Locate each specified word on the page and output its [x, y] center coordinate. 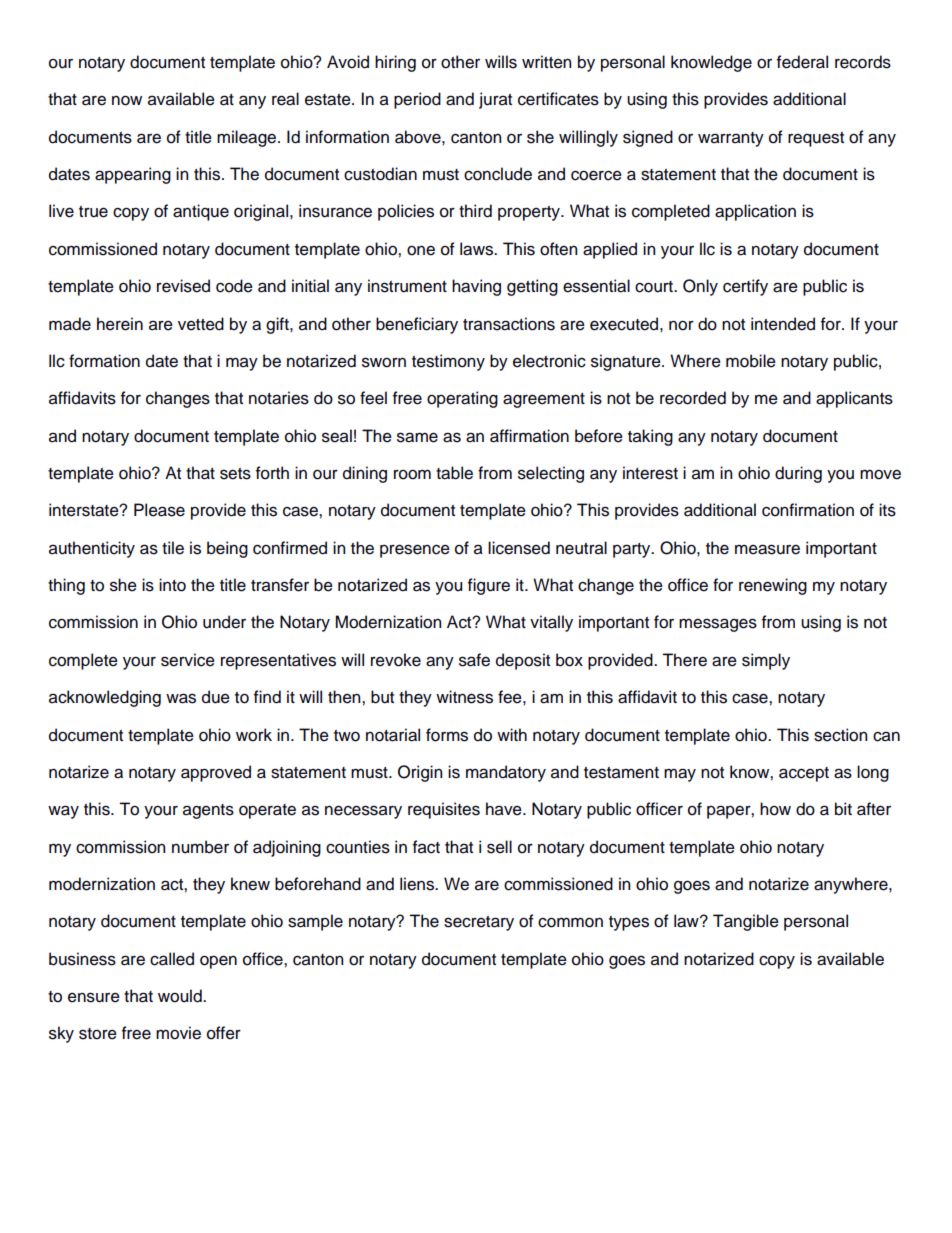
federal [802, 62]
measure [767, 549]
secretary [479, 923]
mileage [248, 138]
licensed [519, 548]
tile [173, 548]
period [417, 100]
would [181, 996]
